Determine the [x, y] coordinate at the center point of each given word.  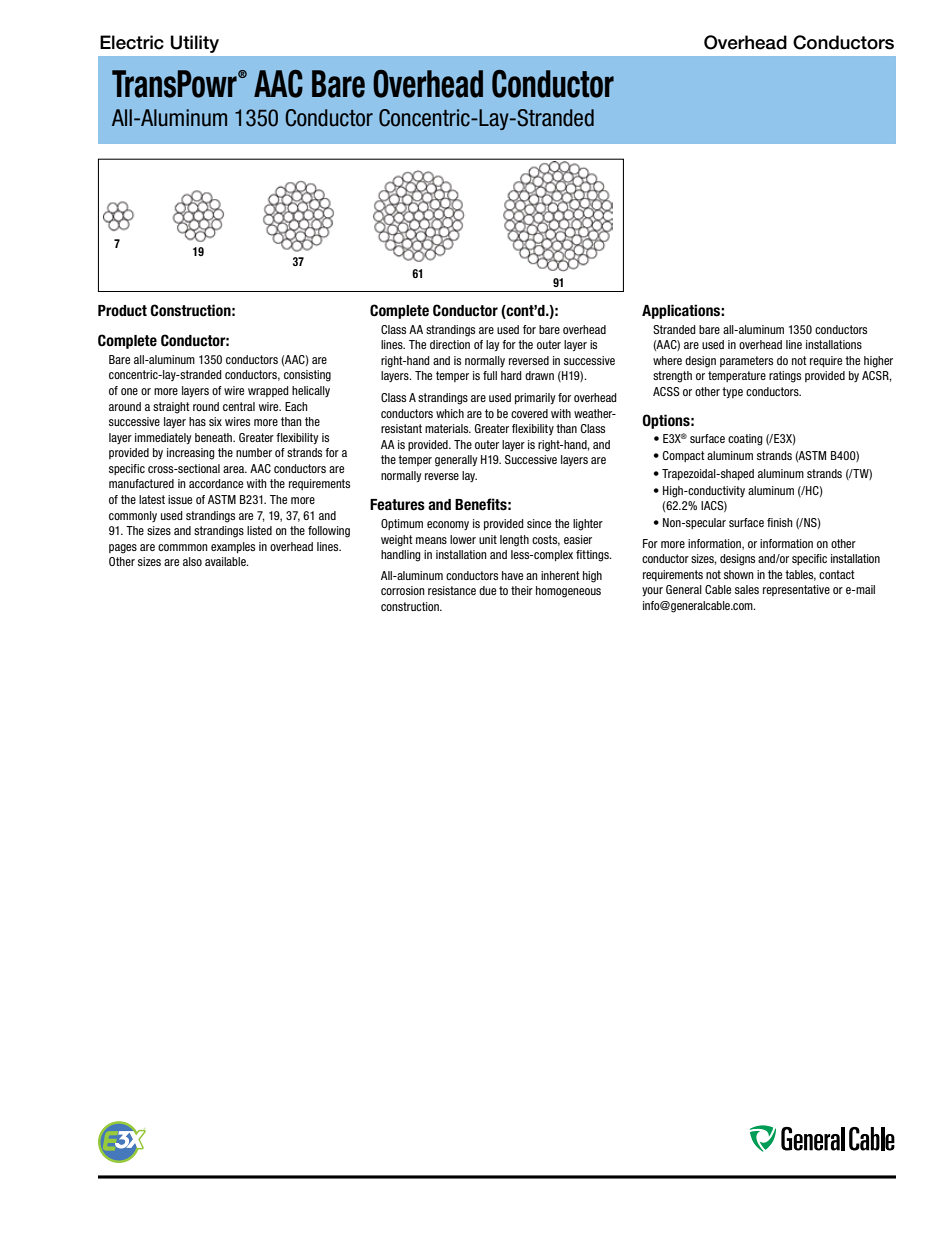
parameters [746, 361]
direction [450, 344]
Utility [195, 44]
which [450, 413]
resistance [452, 590]
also [192, 561]
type [732, 392]
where [667, 360]
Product [122, 311]
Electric [132, 42]
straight [171, 408]
